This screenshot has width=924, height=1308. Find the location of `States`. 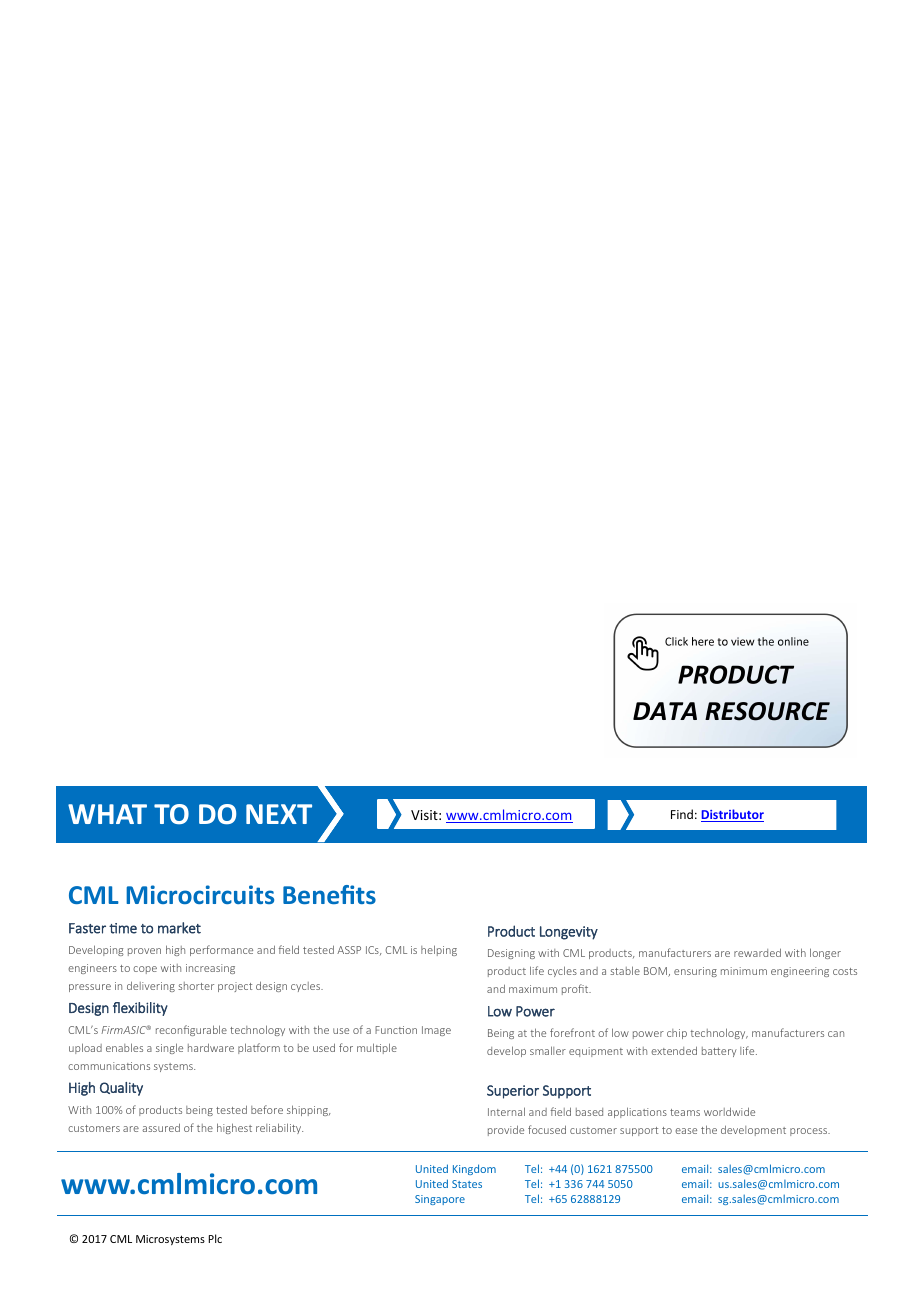

States is located at coordinates (467, 1184).
